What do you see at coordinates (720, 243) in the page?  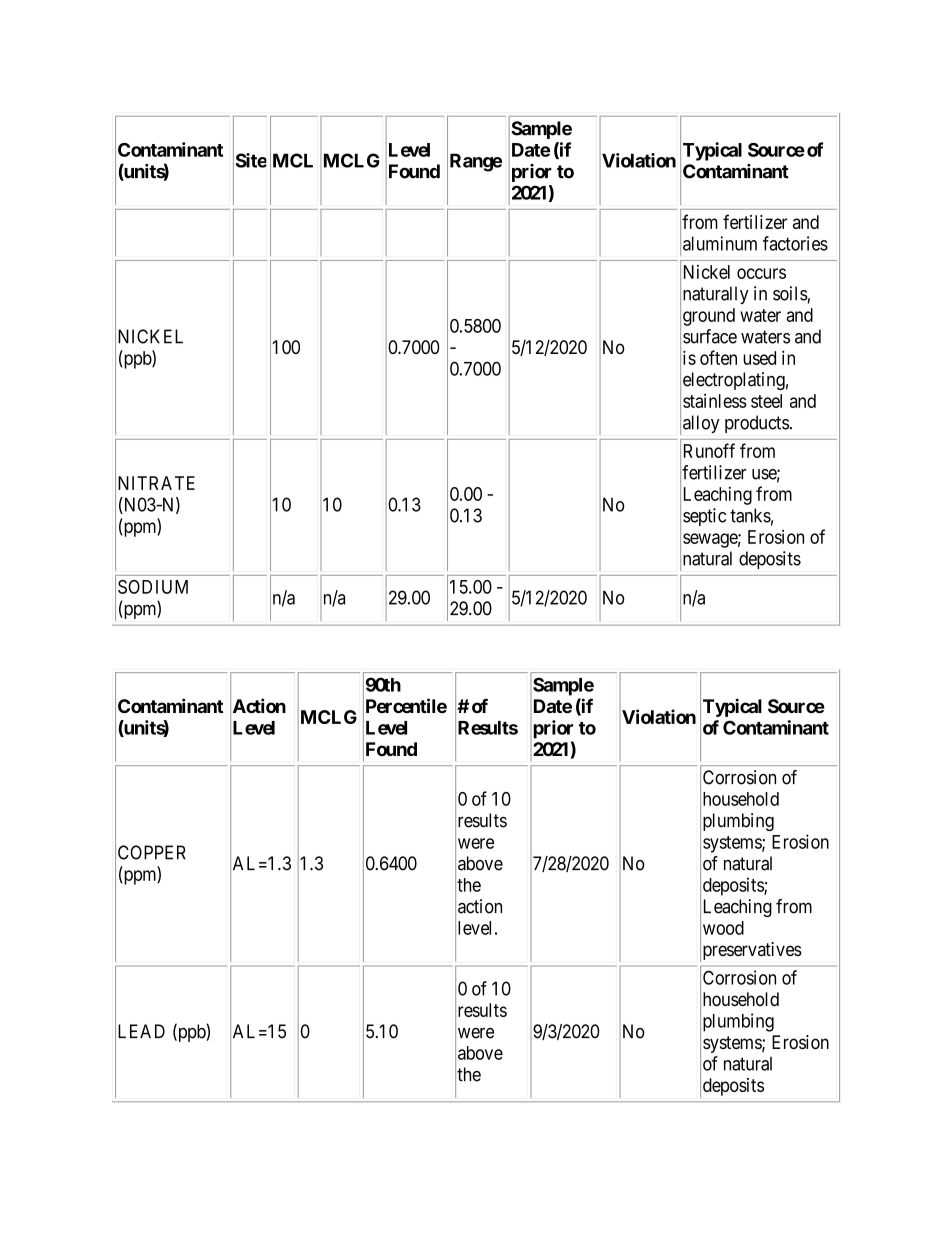 I see `aluminum` at bounding box center [720, 243].
